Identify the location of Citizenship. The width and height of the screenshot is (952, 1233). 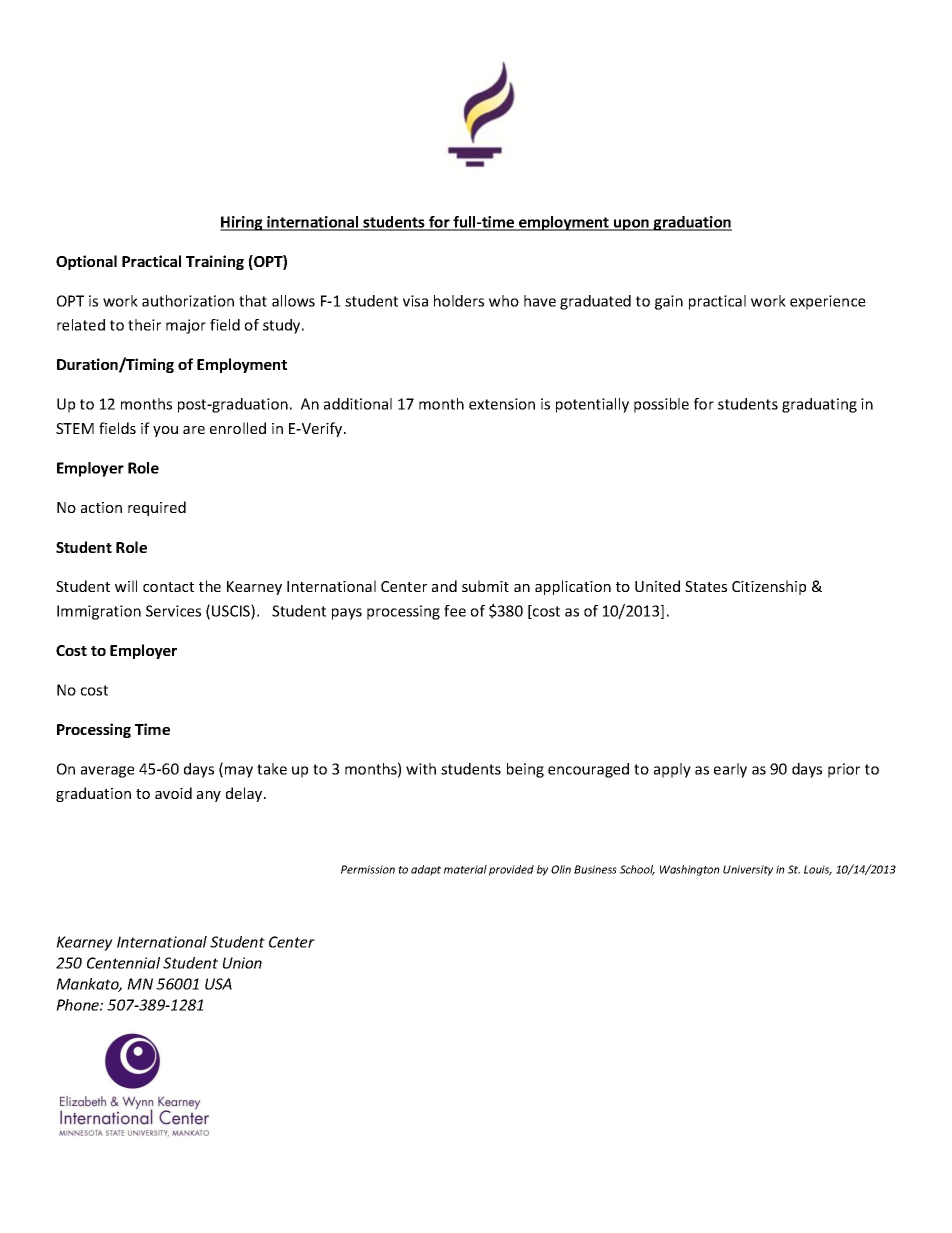
(769, 587).
